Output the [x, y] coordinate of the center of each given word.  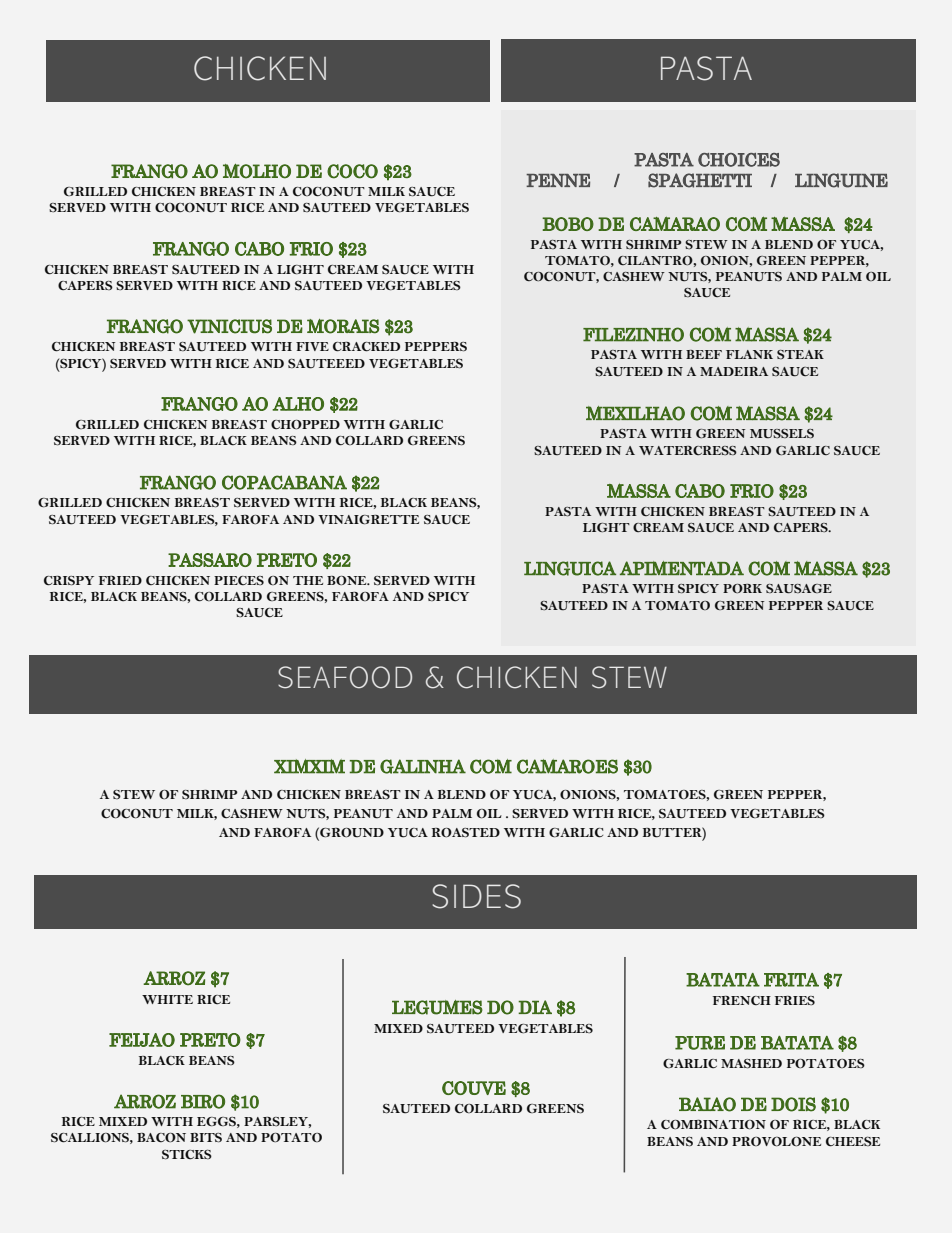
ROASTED [466, 833]
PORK [742, 588]
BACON [161, 1138]
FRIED [120, 580]
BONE [348, 581]
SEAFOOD [345, 677]
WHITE [167, 999]
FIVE [312, 346]
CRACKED [366, 347]
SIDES [477, 896]
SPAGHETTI [700, 180]
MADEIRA [734, 371]
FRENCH [742, 1001]
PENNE [558, 180]
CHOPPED [305, 425]
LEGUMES [437, 1007]
